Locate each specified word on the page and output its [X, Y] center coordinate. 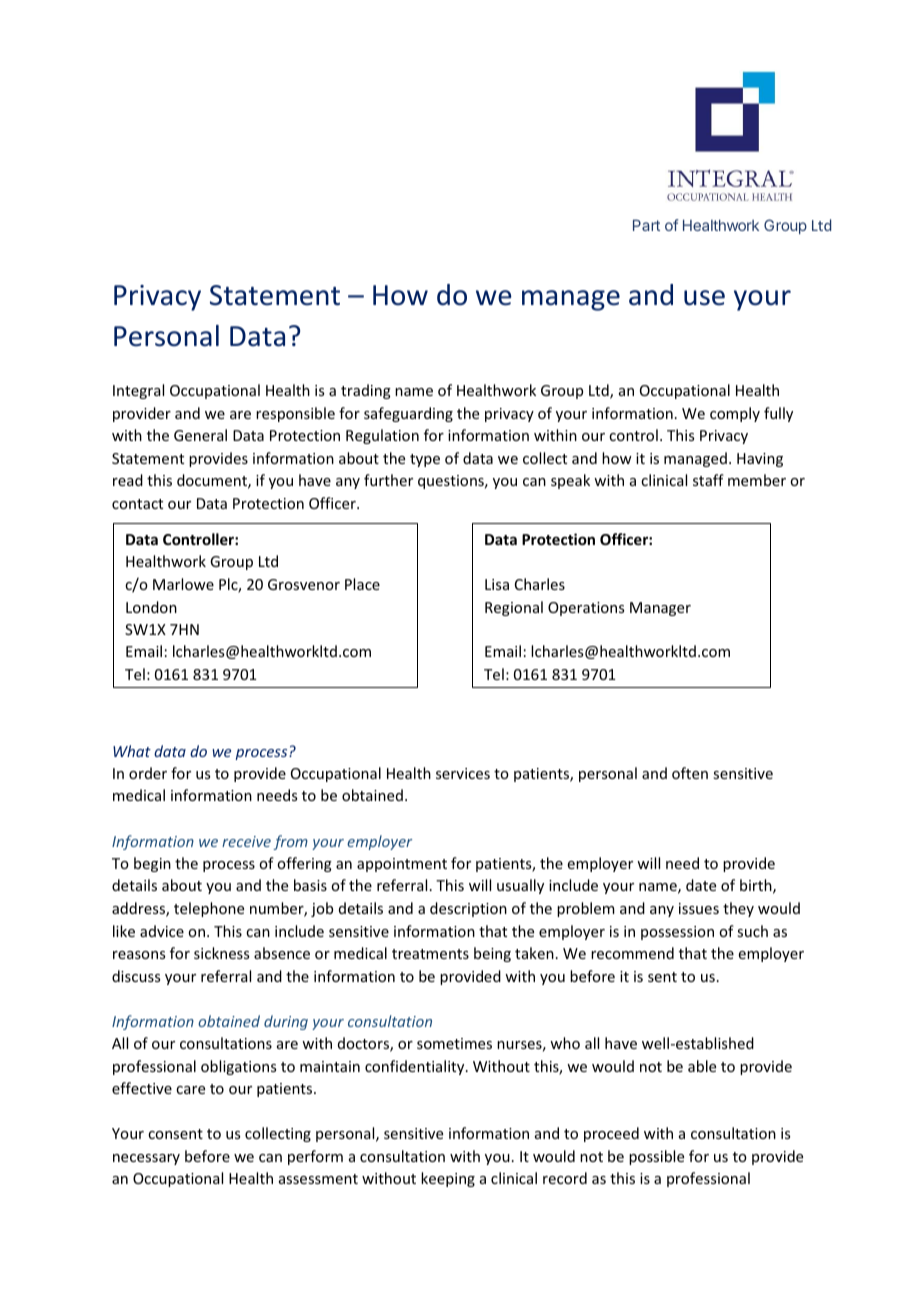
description [468, 909]
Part [646, 225]
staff [708, 480]
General [200, 435]
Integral [138, 391]
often [690, 773]
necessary [146, 1159]
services [463, 773]
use [704, 298]
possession [677, 933]
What [132, 751]
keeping [448, 1179]
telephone [209, 909]
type [425, 460]
